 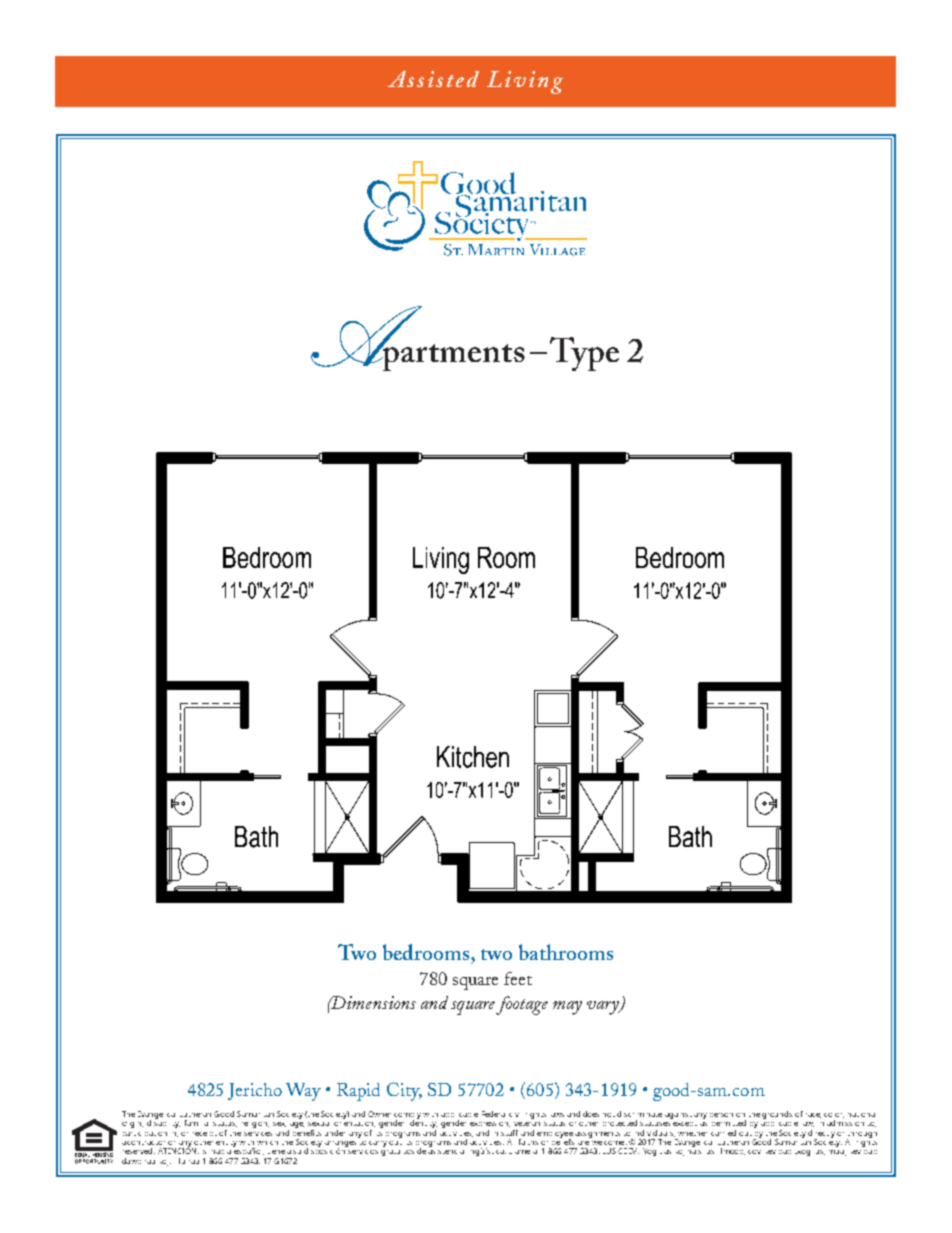 I want to click on bathrooms, so click(x=566, y=952).
